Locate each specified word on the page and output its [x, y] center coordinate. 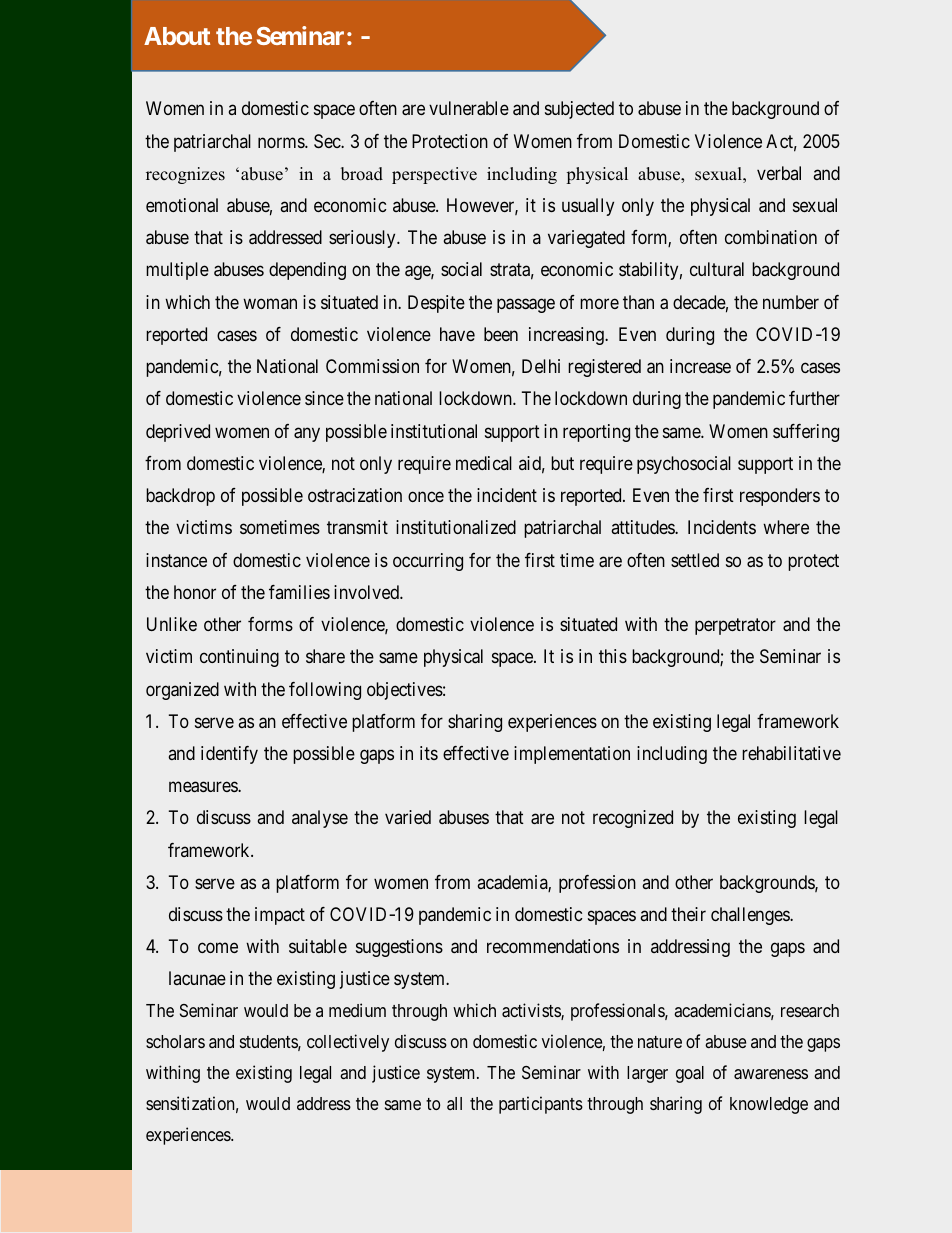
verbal [779, 173]
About [177, 36]
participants [541, 1105]
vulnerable [469, 108]
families [299, 592]
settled [695, 560]
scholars [175, 1041]
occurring [428, 562]
